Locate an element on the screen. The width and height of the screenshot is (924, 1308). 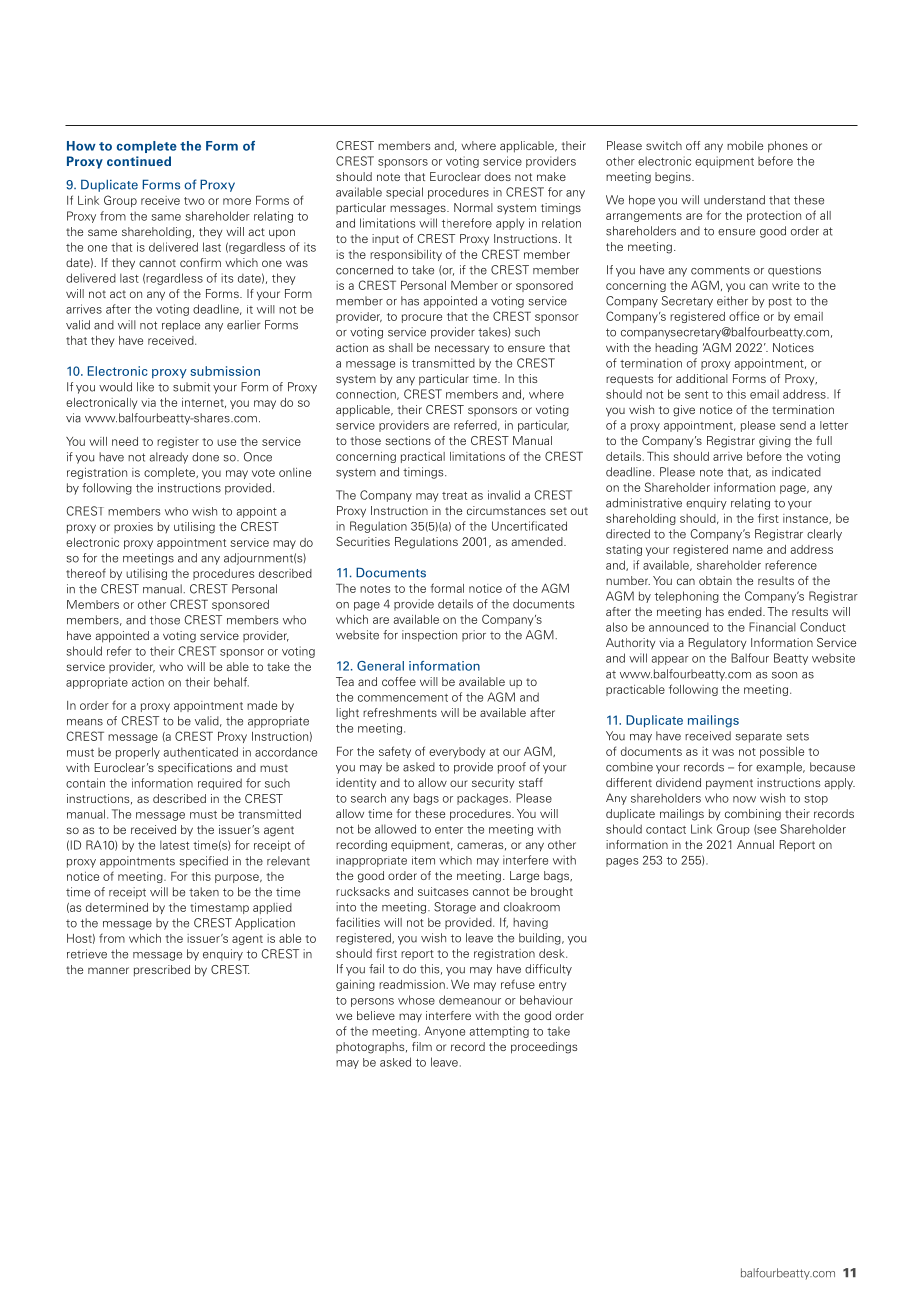
continued is located at coordinates (139, 161).
